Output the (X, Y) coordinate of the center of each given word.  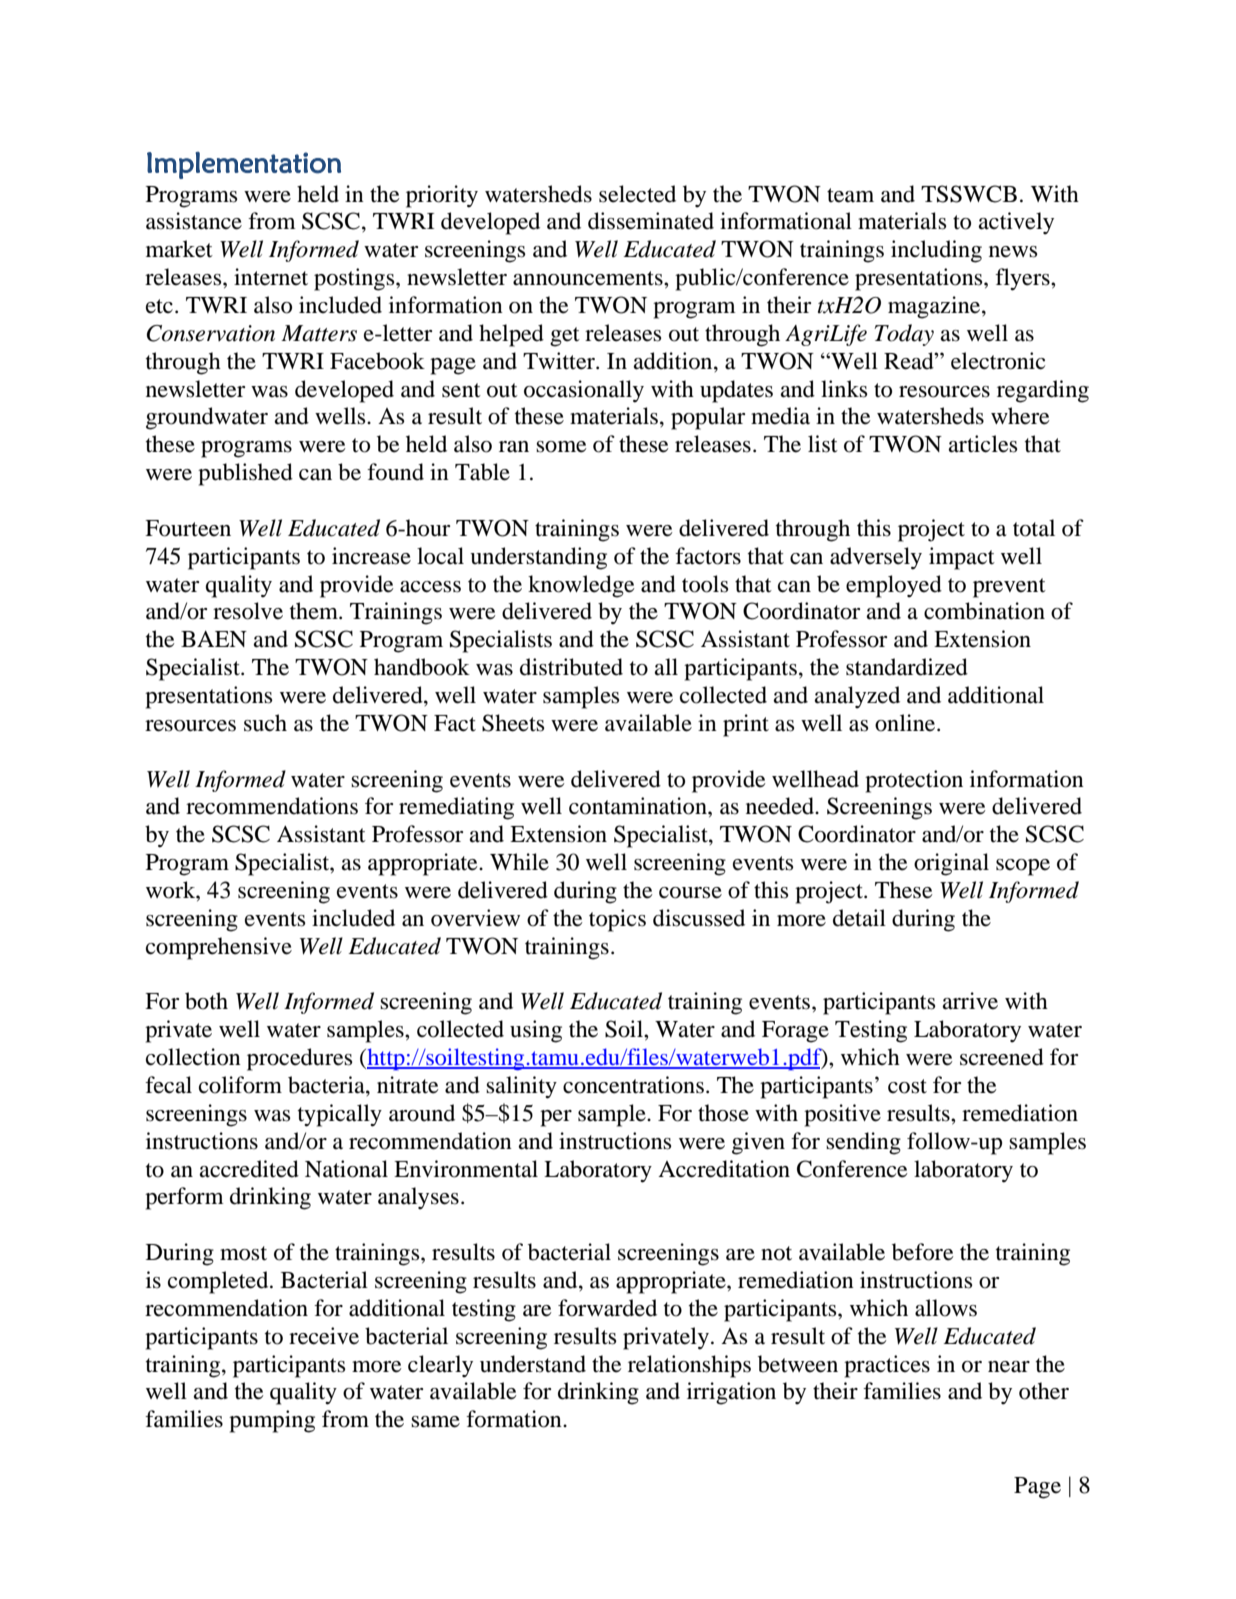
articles (983, 444)
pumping (272, 1421)
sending (863, 1143)
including (936, 251)
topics (617, 920)
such (265, 723)
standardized (907, 667)
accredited (249, 1169)
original (951, 864)
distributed (571, 667)
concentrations (633, 1085)
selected (637, 194)
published (245, 474)
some (561, 447)
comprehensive (219, 948)
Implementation (244, 165)
